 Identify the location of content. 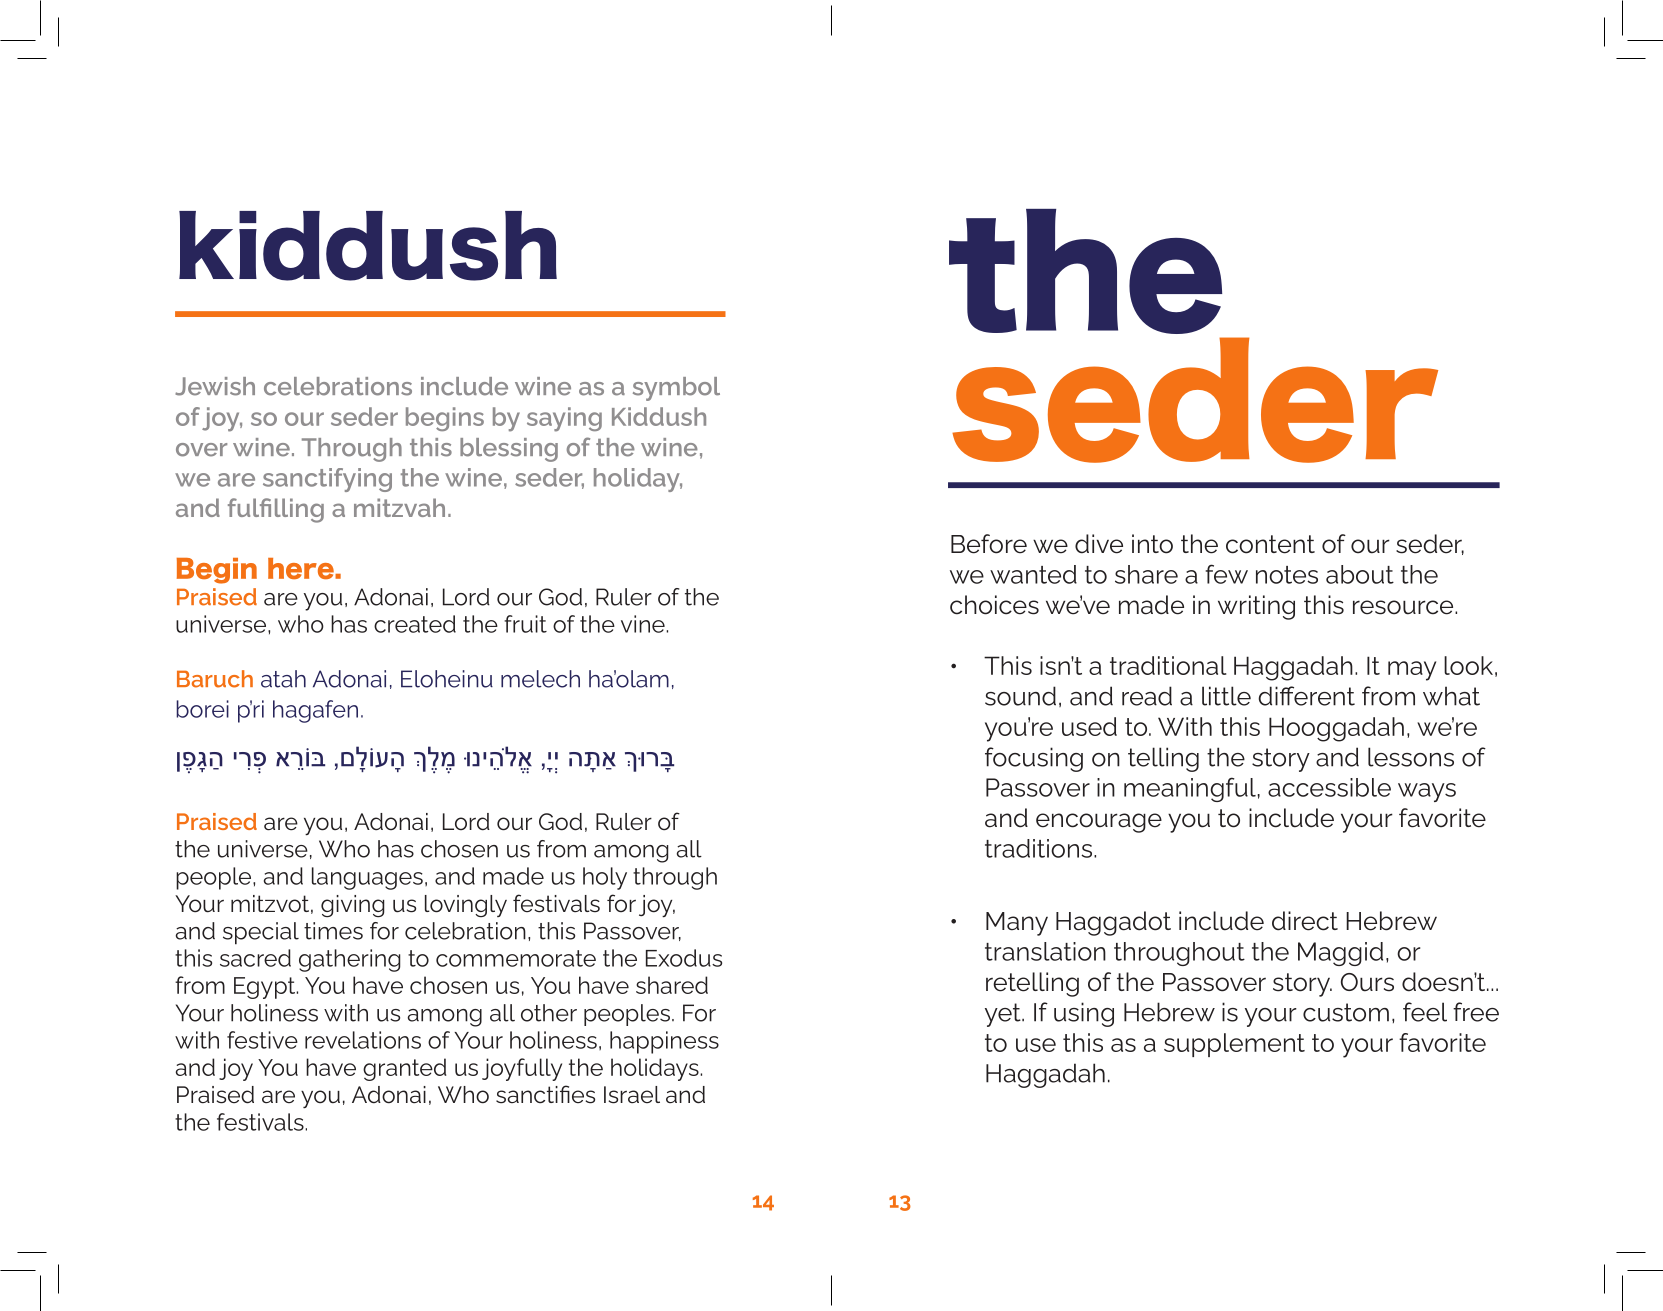
(1270, 544).
